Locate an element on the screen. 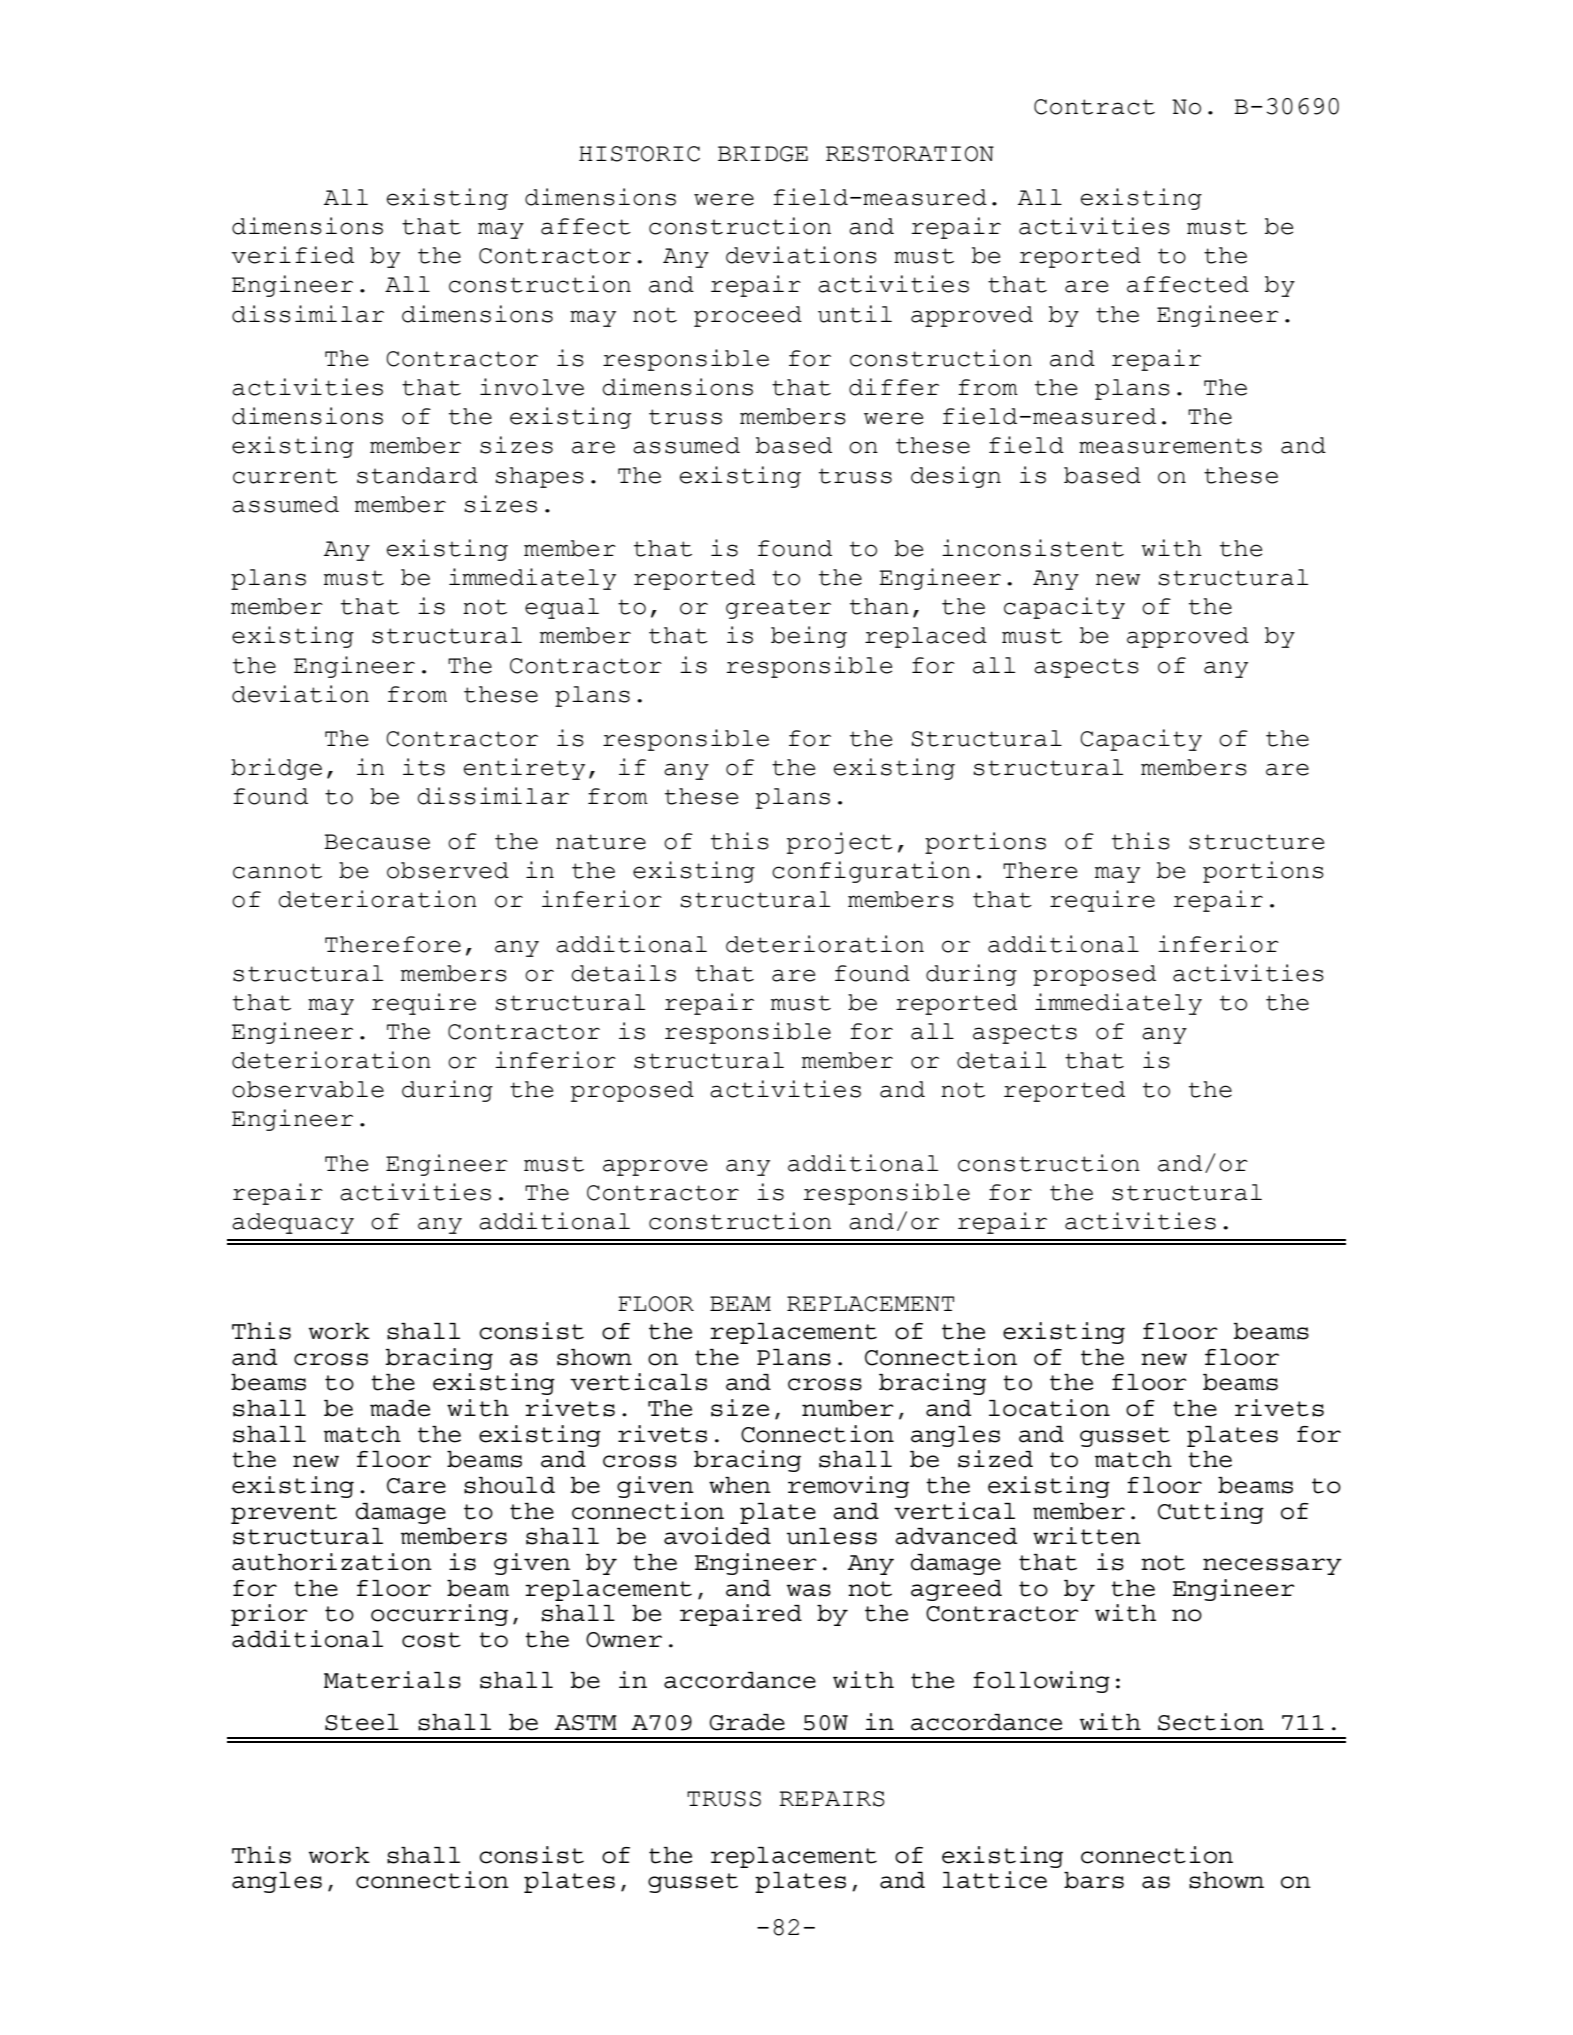  proceed is located at coordinates (748, 316).
